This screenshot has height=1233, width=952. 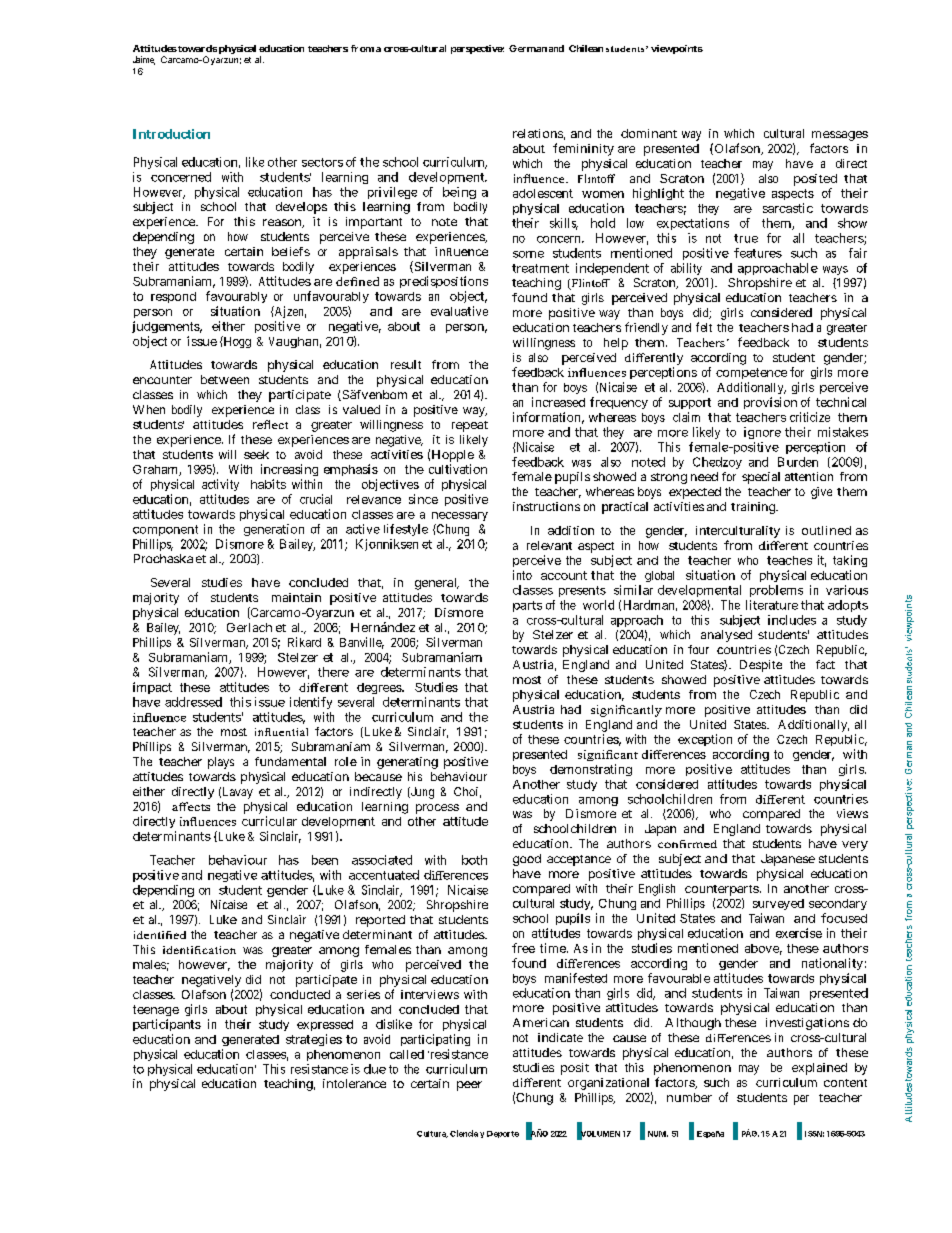 What do you see at coordinates (583, 149) in the screenshot?
I see `femininity` at bounding box center [583, 149].
